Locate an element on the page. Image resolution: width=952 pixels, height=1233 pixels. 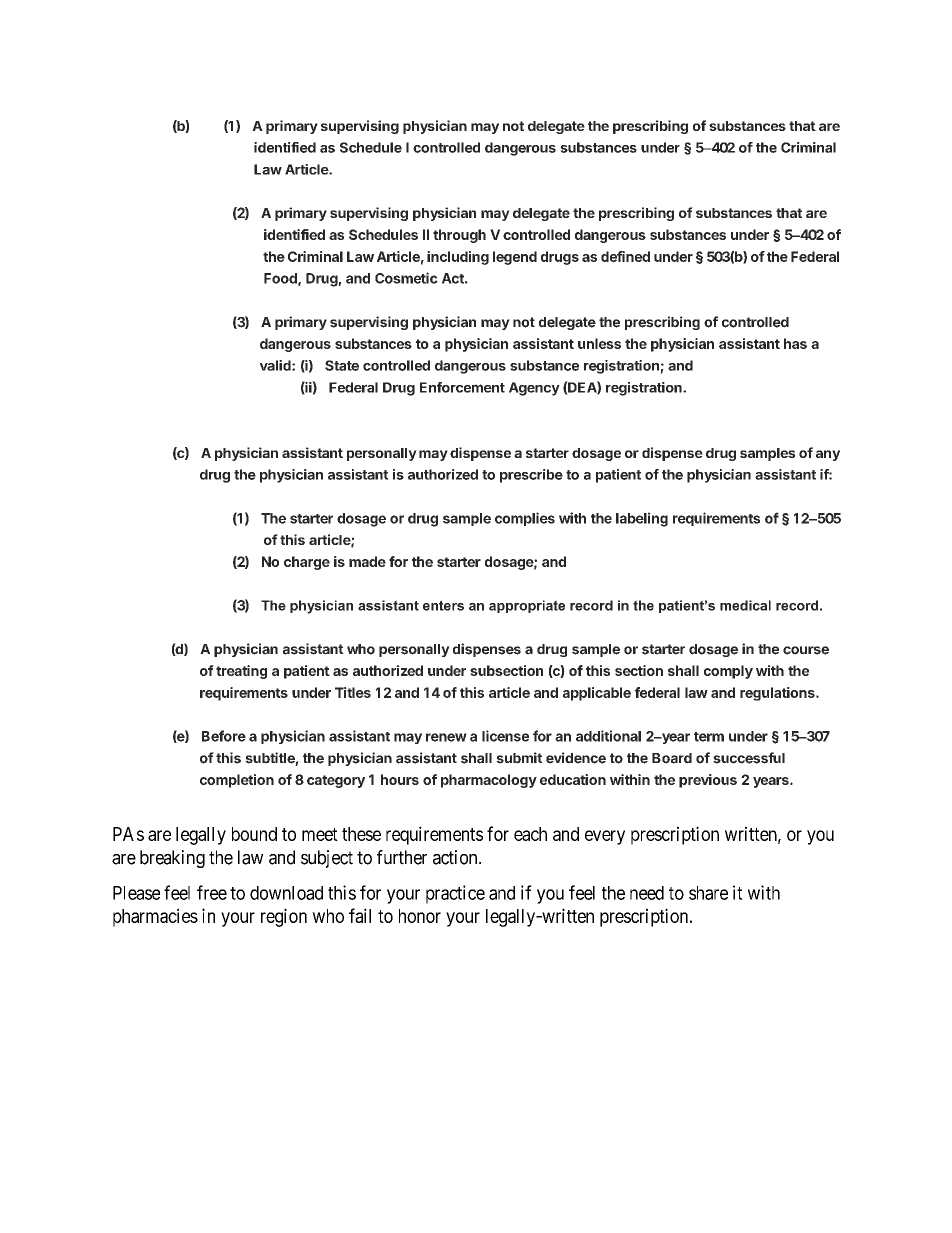
including is located at coordinates (458, 258).
